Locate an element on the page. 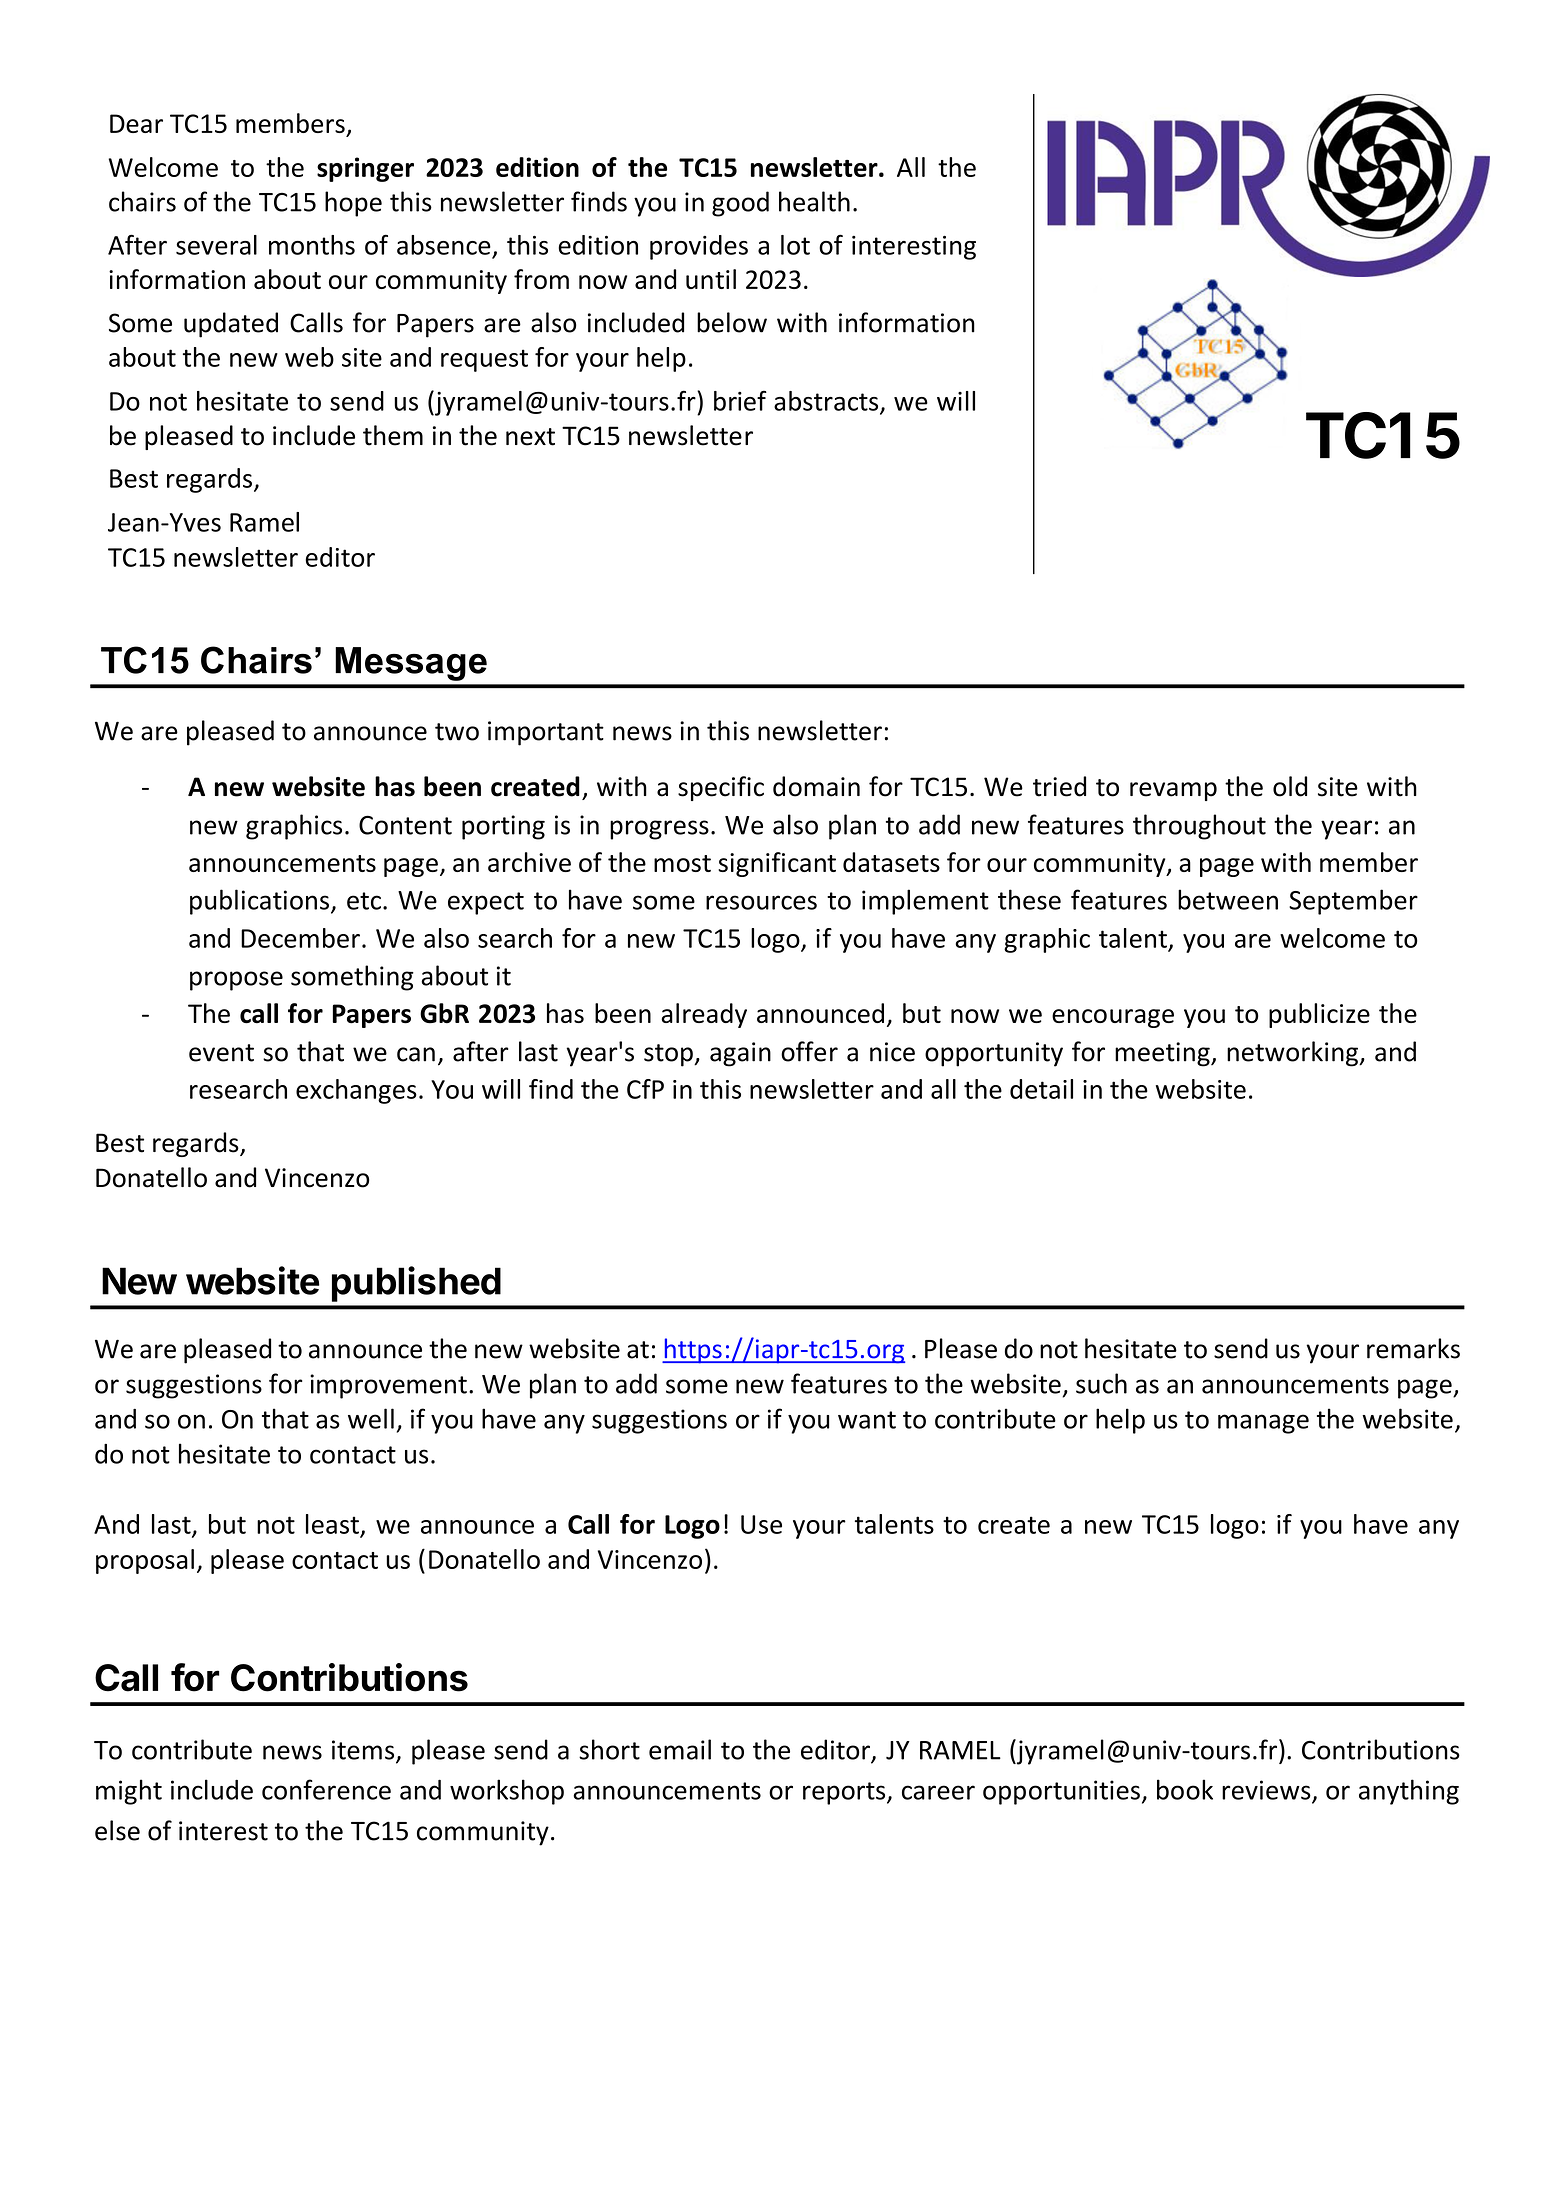 The height and width of the page is (2198, 1554). reports is located at coordinates (845, 1793).
